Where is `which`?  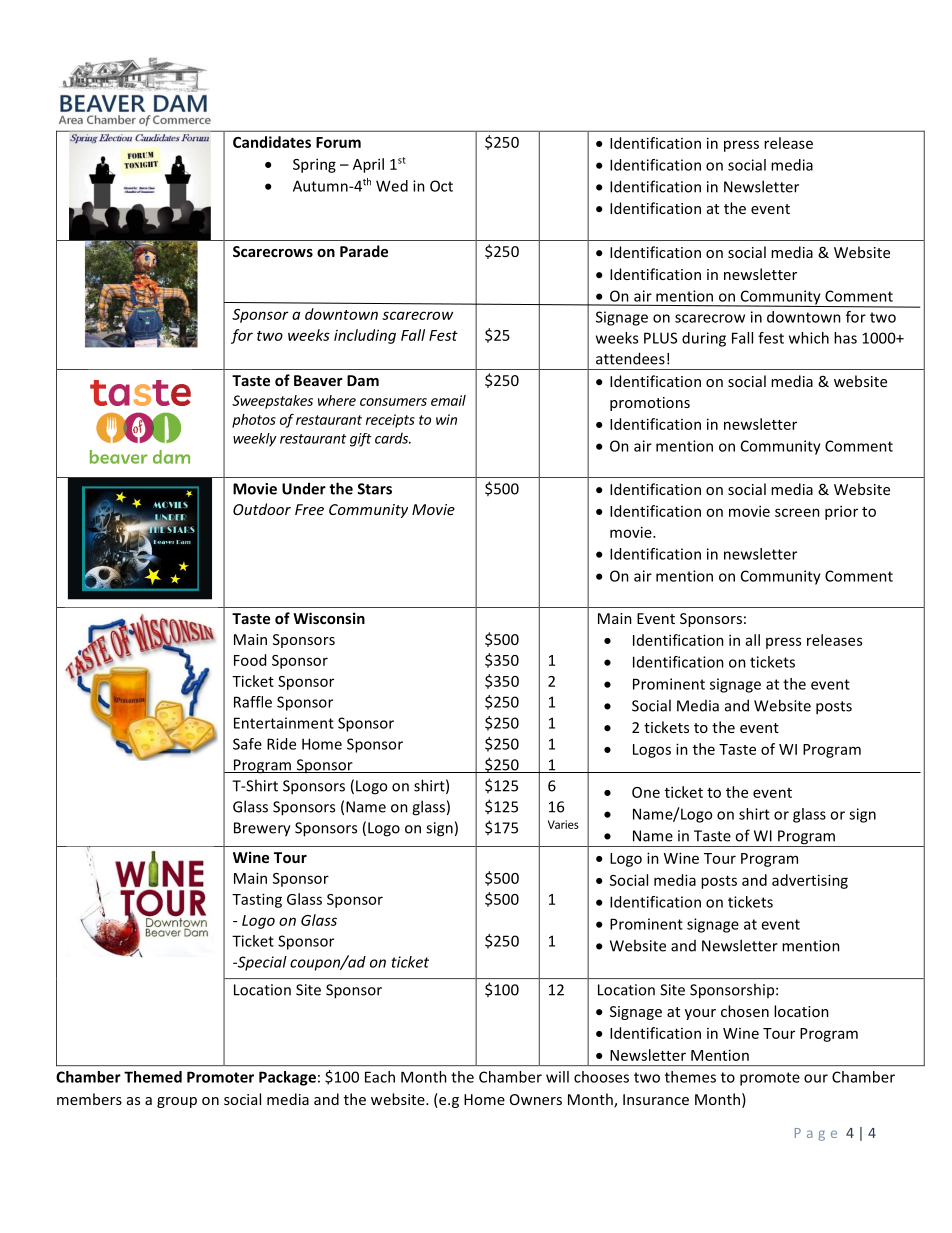
which is located at coordinates (809, 338).
